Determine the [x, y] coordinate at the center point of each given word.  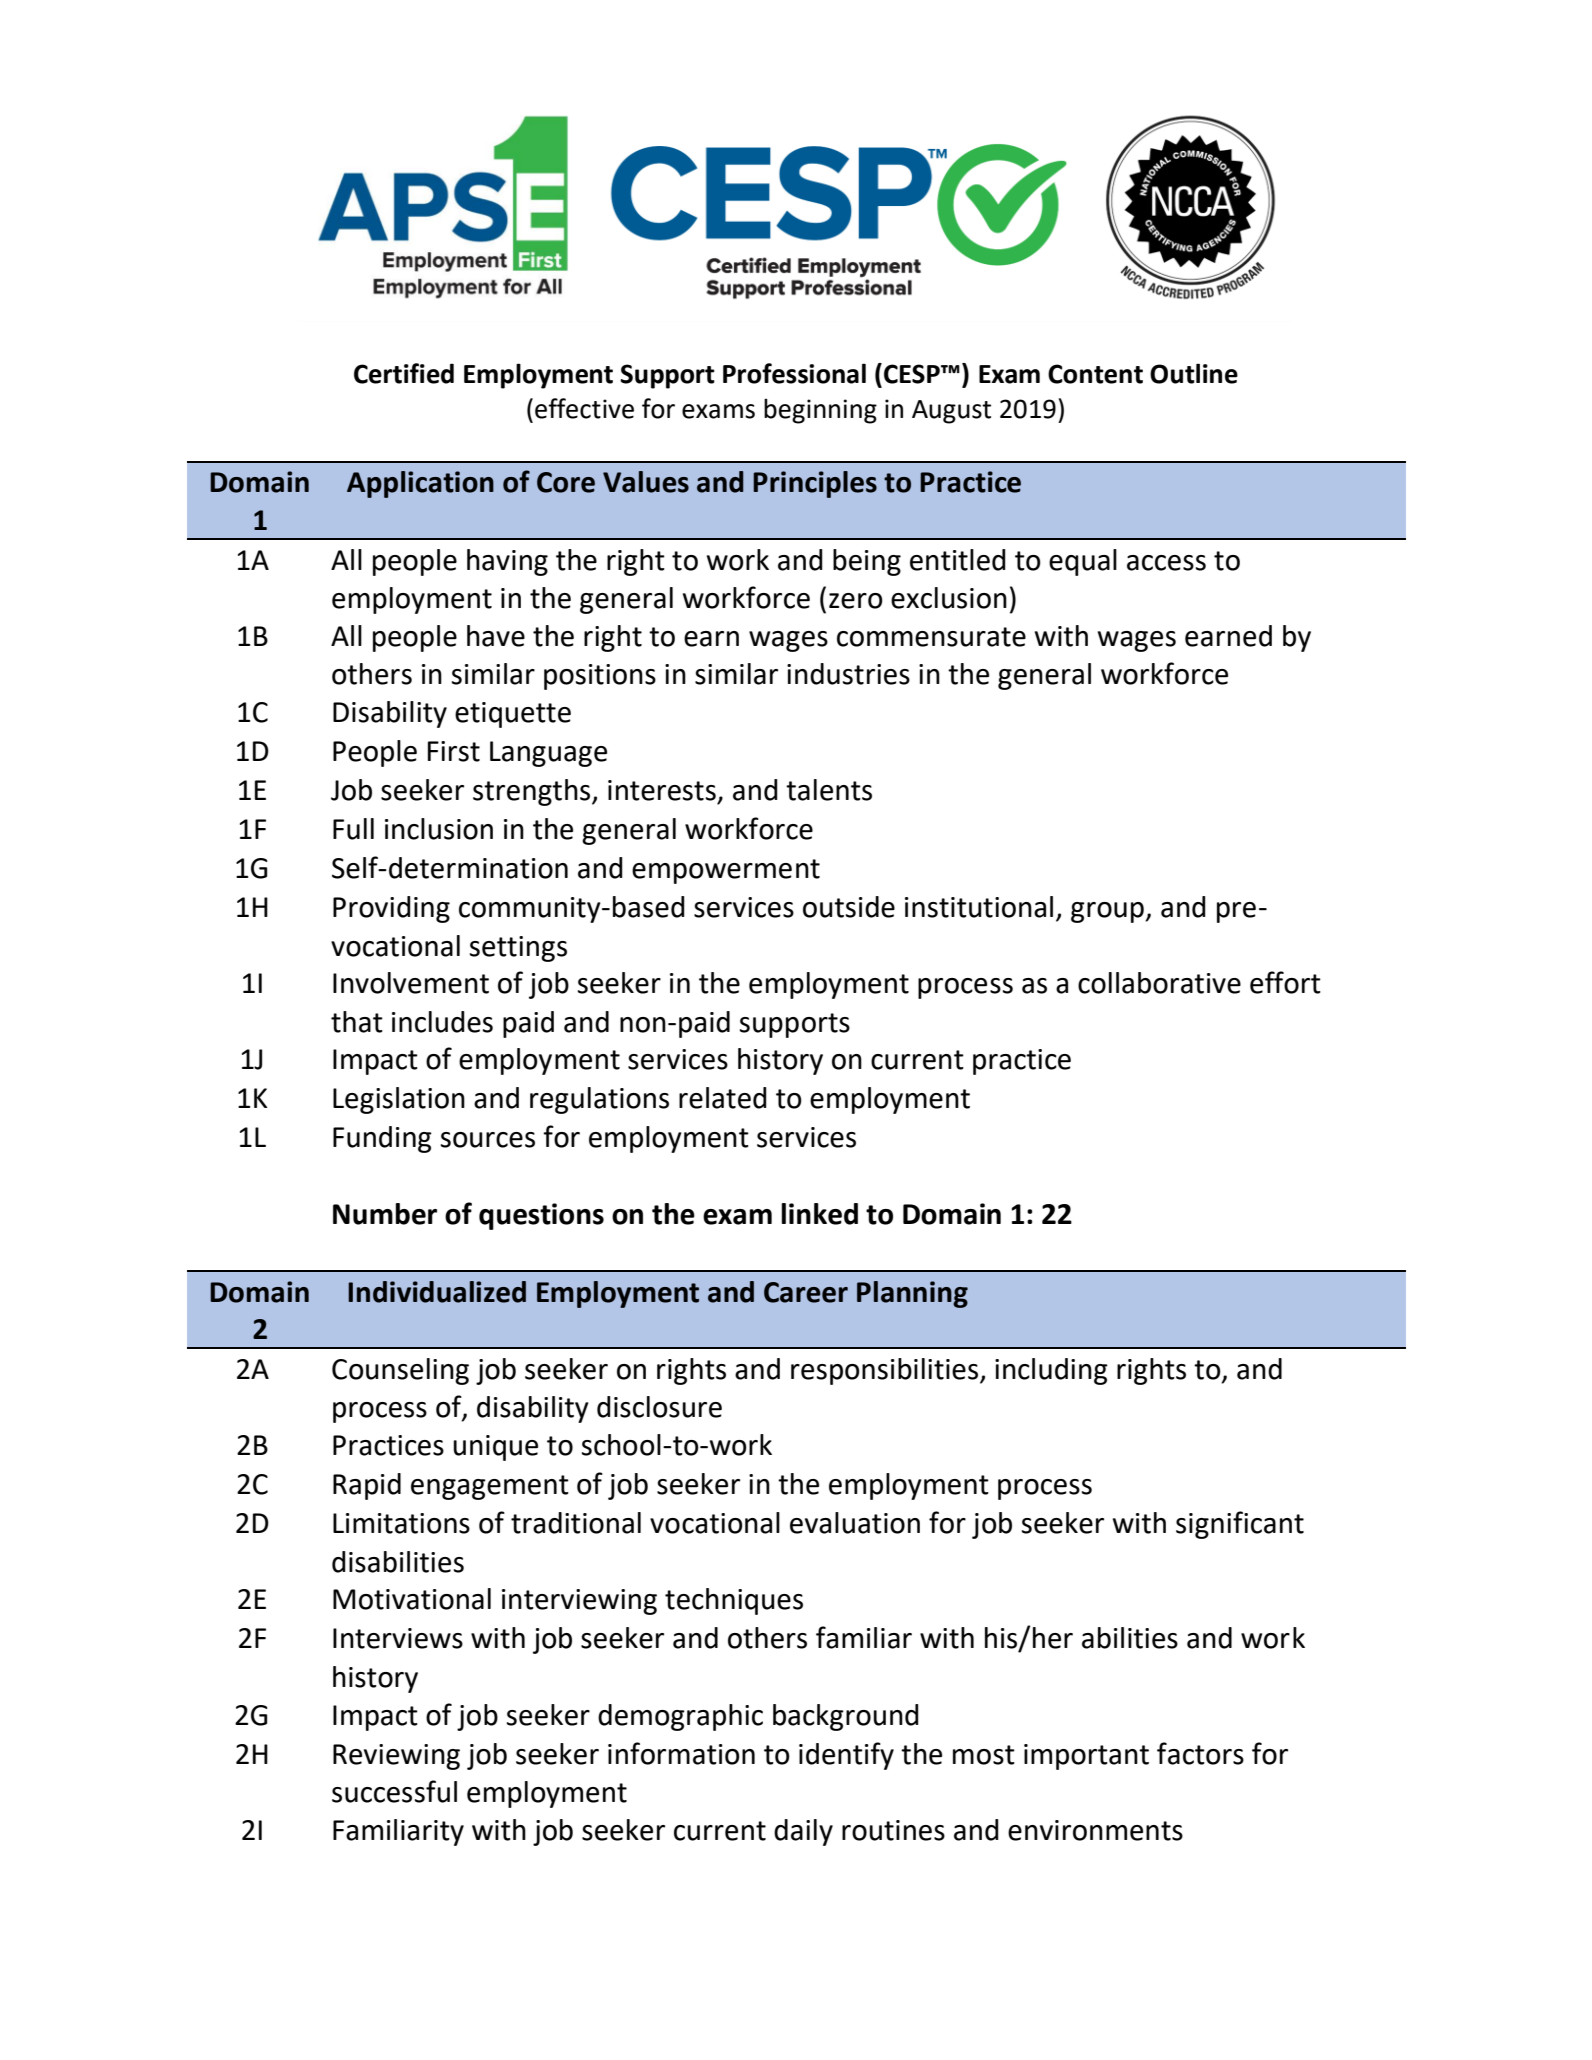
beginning [820, 411]
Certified [404, 373]
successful [394, 1791]
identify [846, 1756]
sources [488, 1140]
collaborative [1159, 983]
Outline [1194, 373]
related [723, 1098]
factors [1200, 1753]
